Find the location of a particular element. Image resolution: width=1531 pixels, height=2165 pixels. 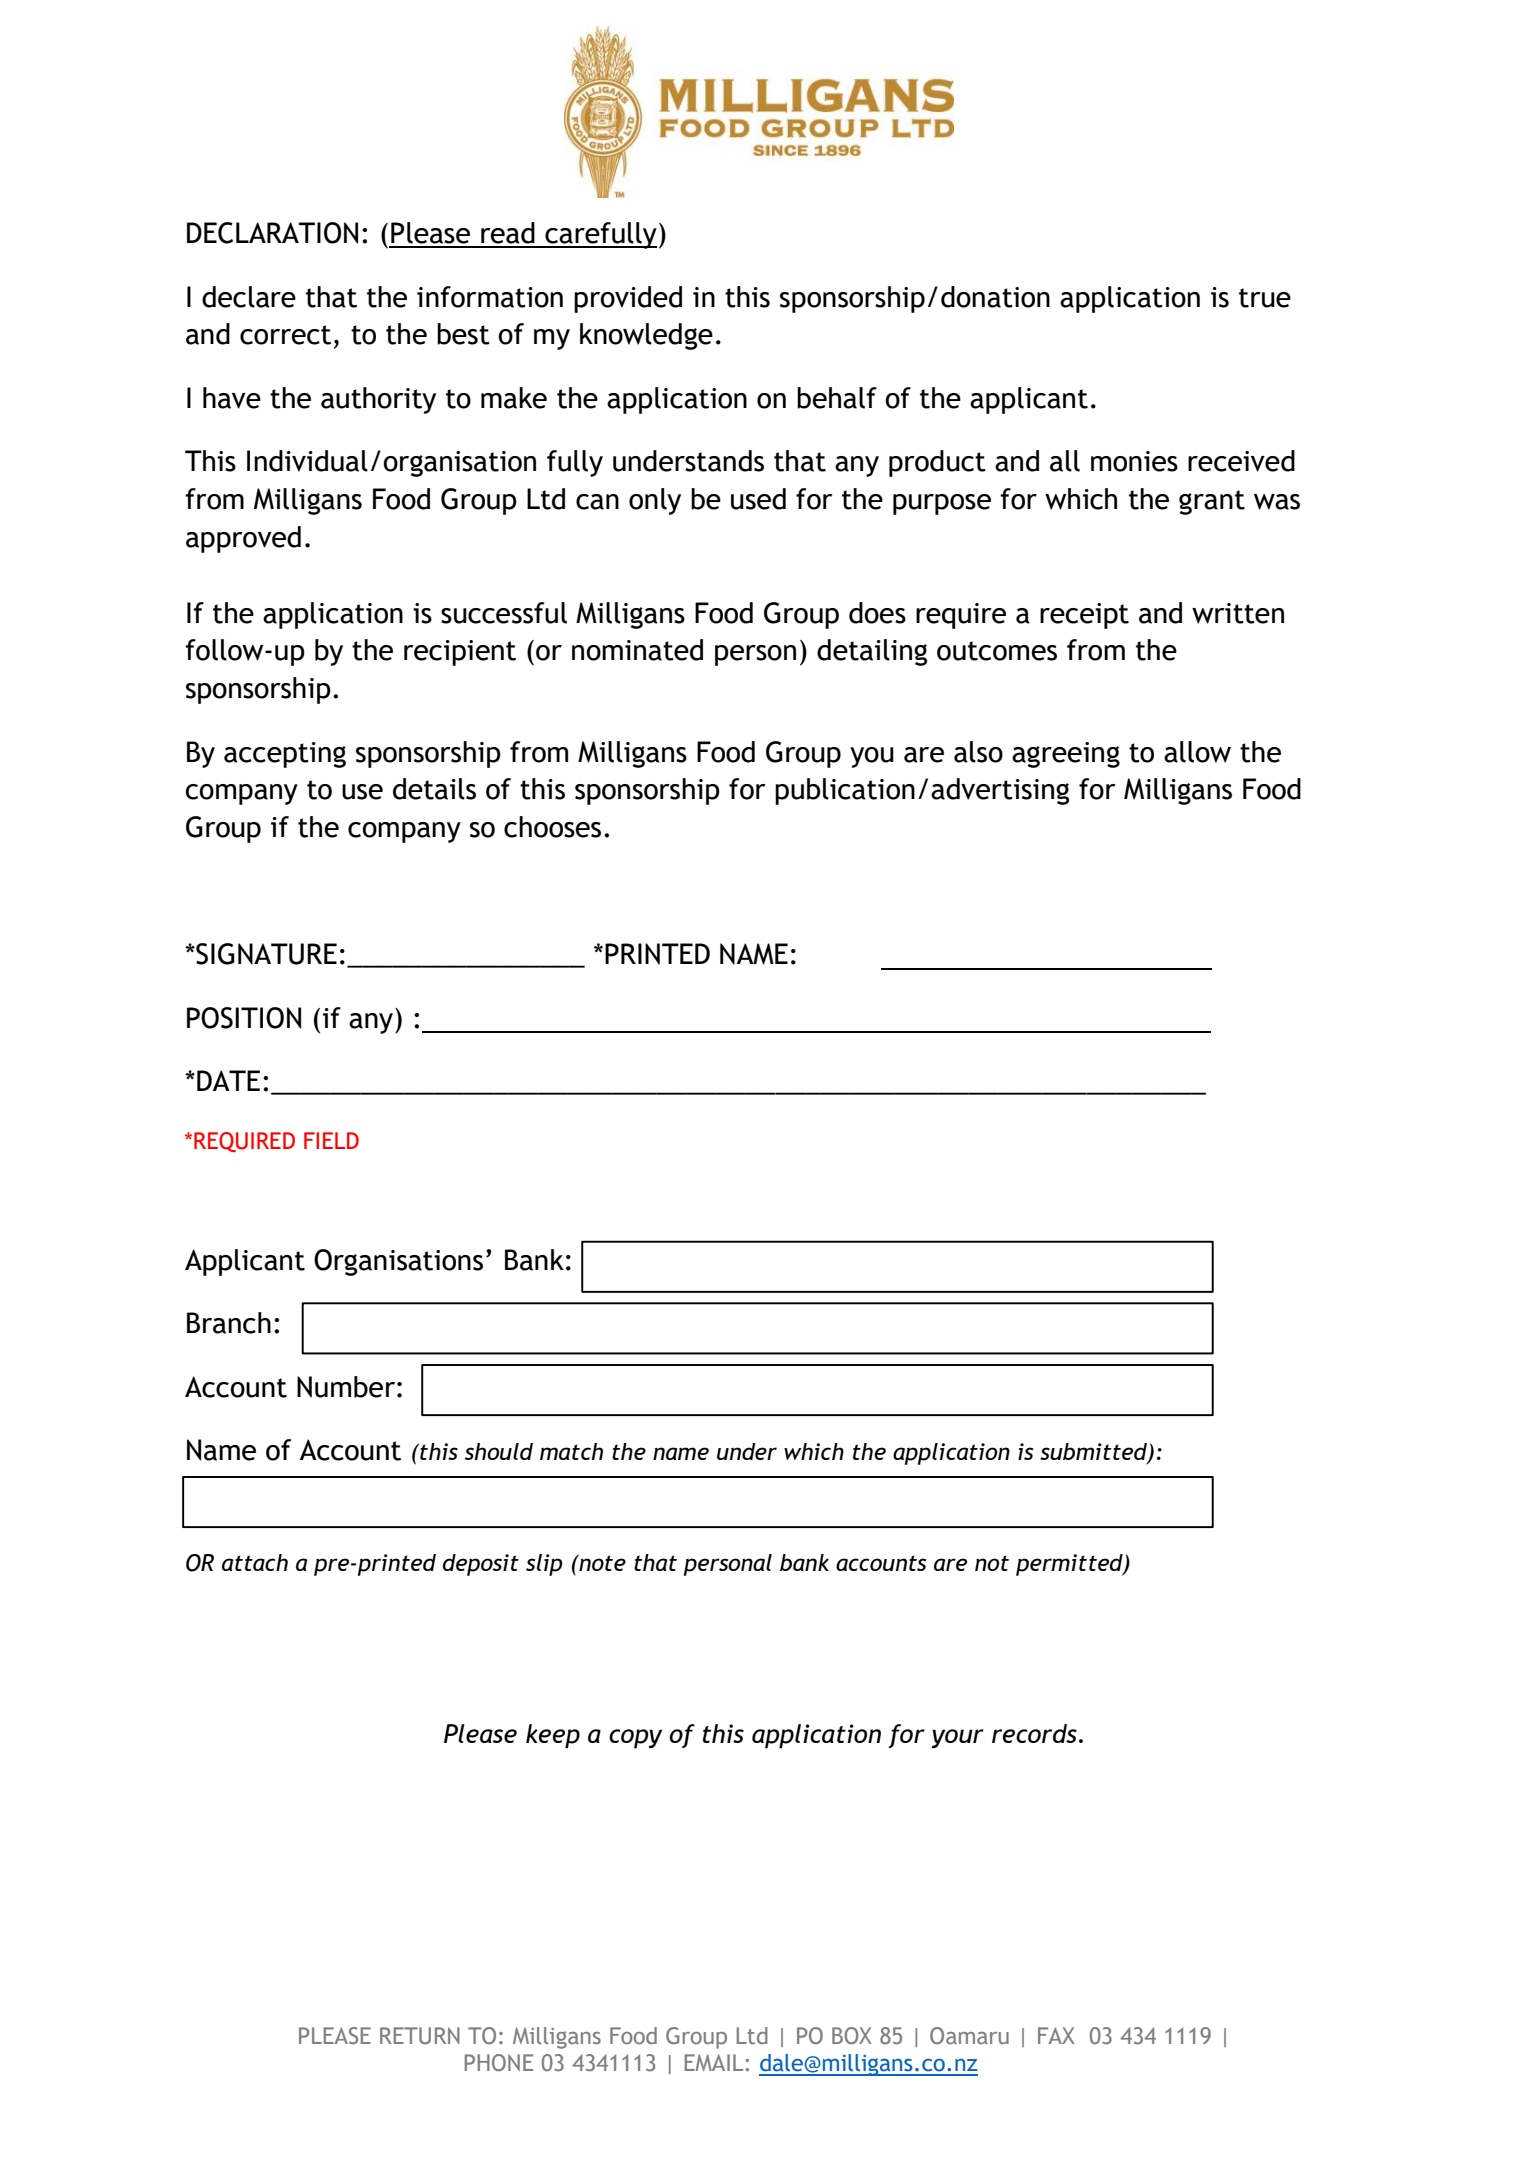

knowledge is located at coordinates (646, 336).
